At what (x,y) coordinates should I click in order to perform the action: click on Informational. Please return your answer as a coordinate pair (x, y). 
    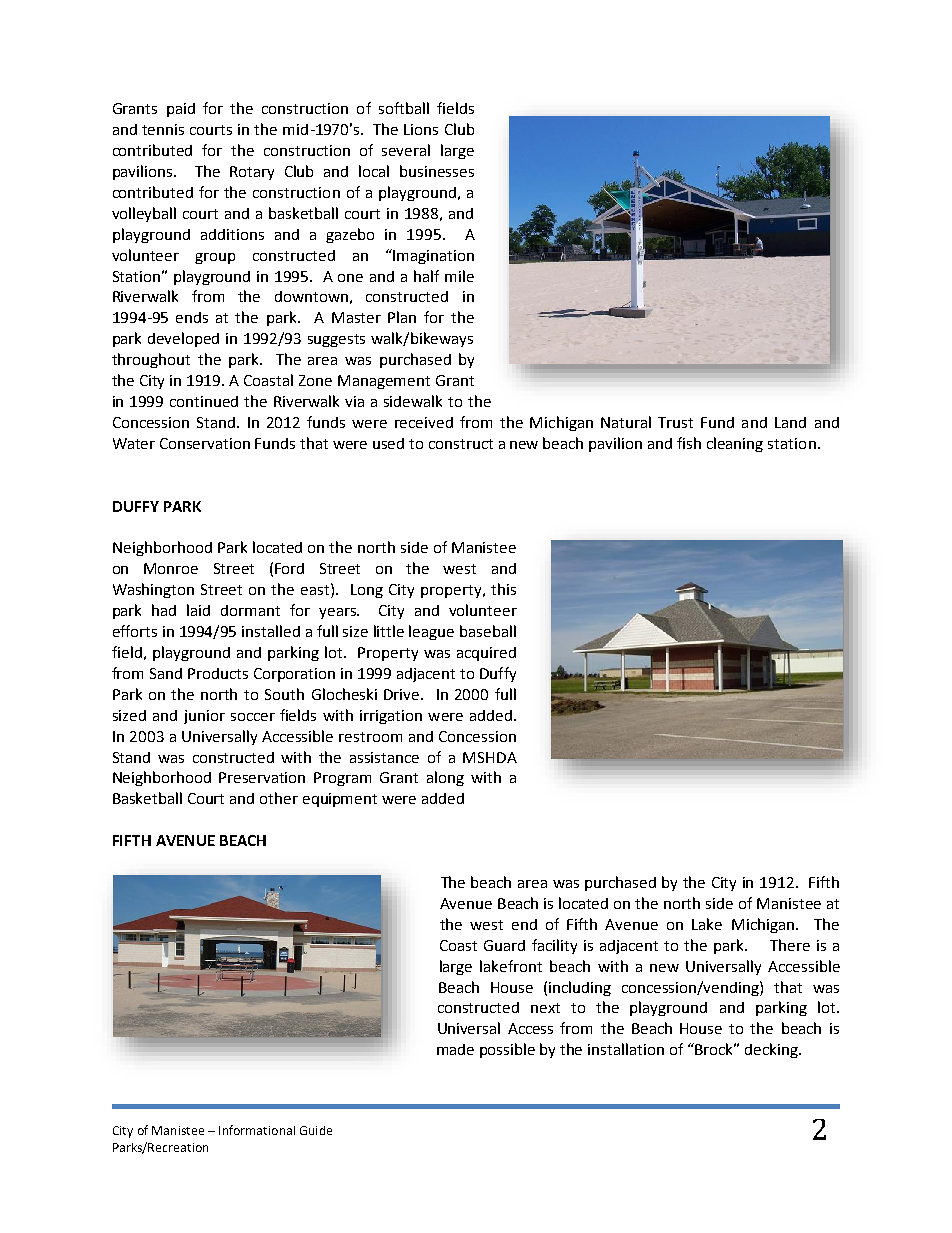
    Looking at the image, I should click on (257, 1130).
